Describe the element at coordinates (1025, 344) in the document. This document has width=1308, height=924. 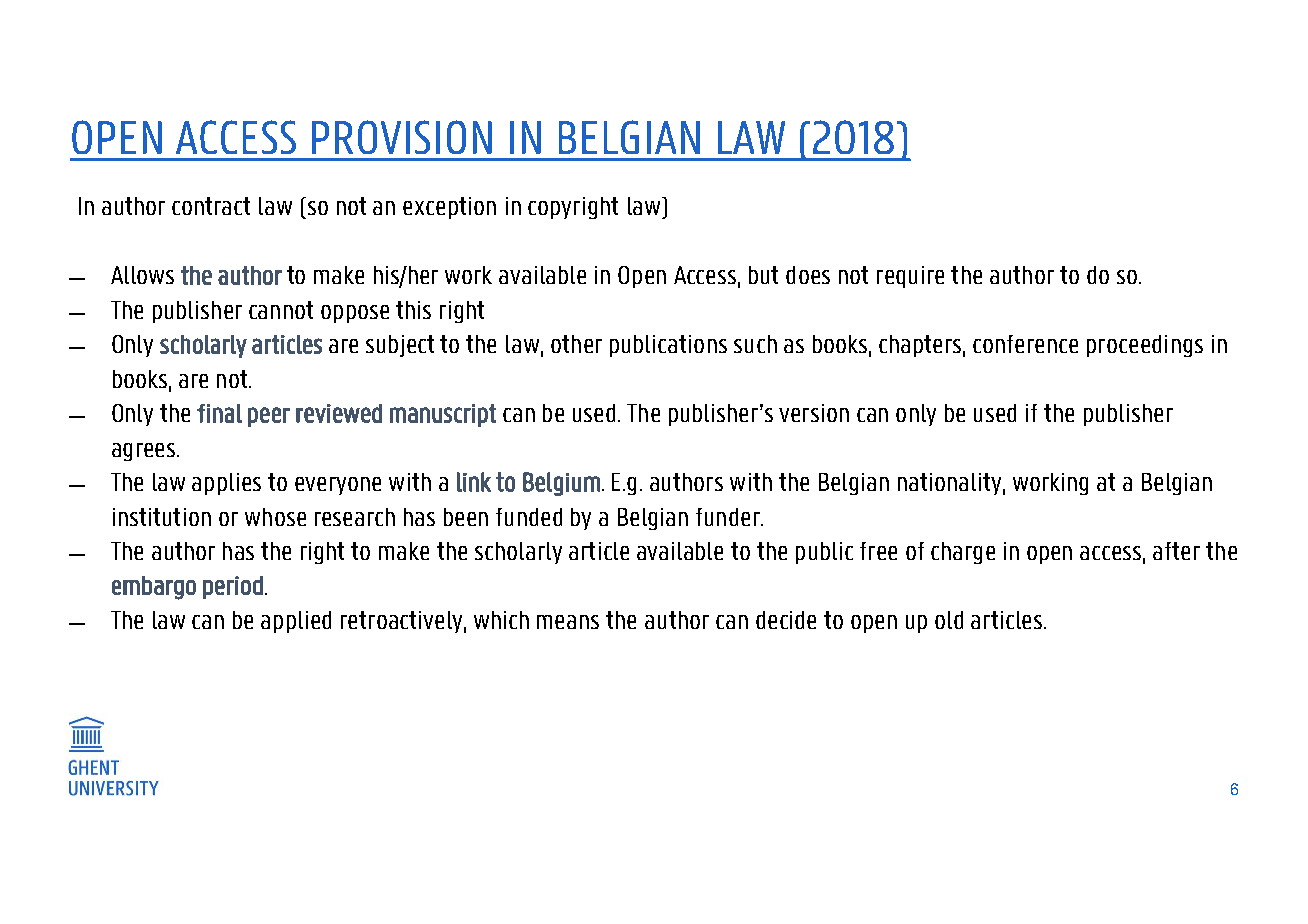
I see `conference` at that location.
